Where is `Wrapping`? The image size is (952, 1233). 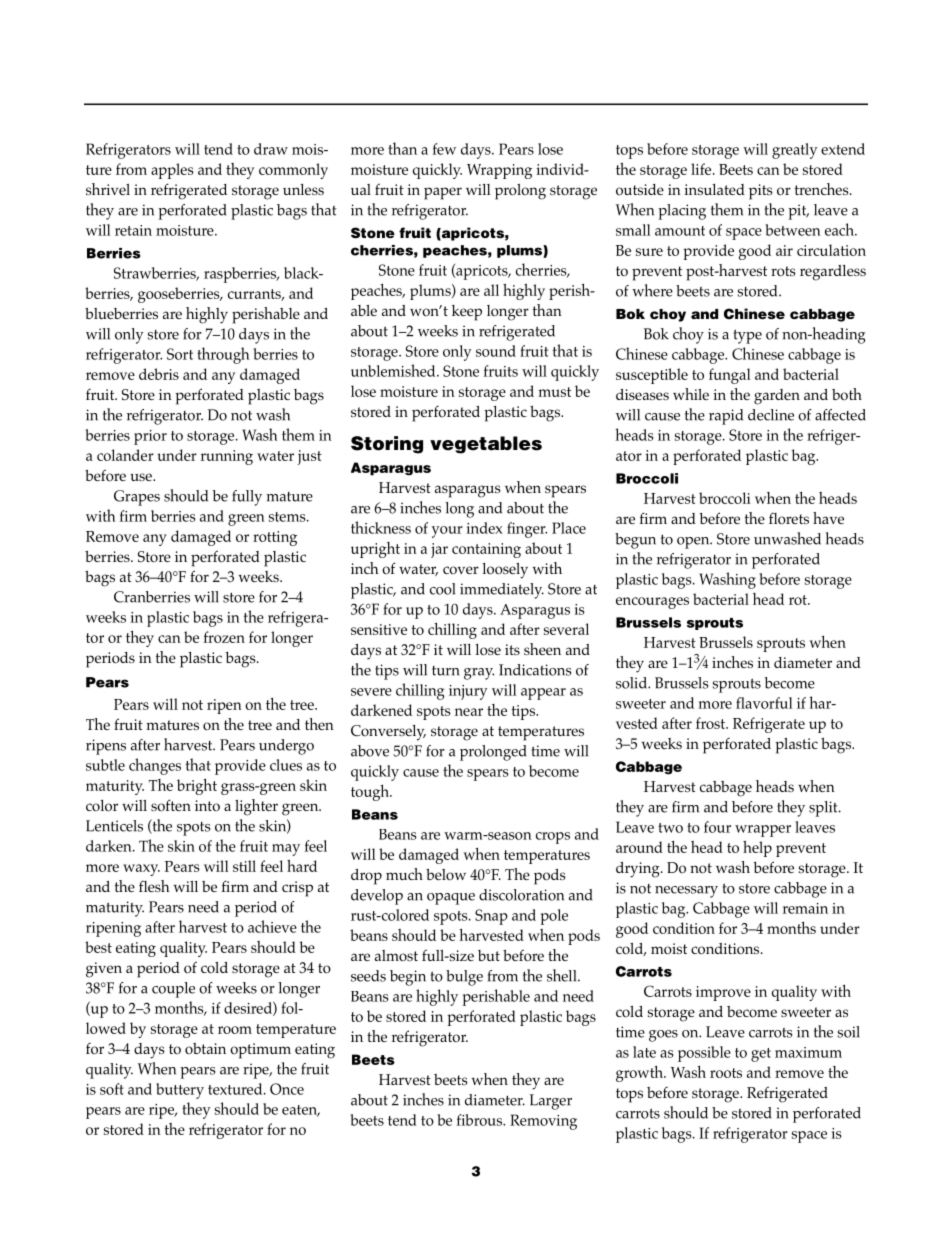 Wrapping is located at coordinates (499, 171).
